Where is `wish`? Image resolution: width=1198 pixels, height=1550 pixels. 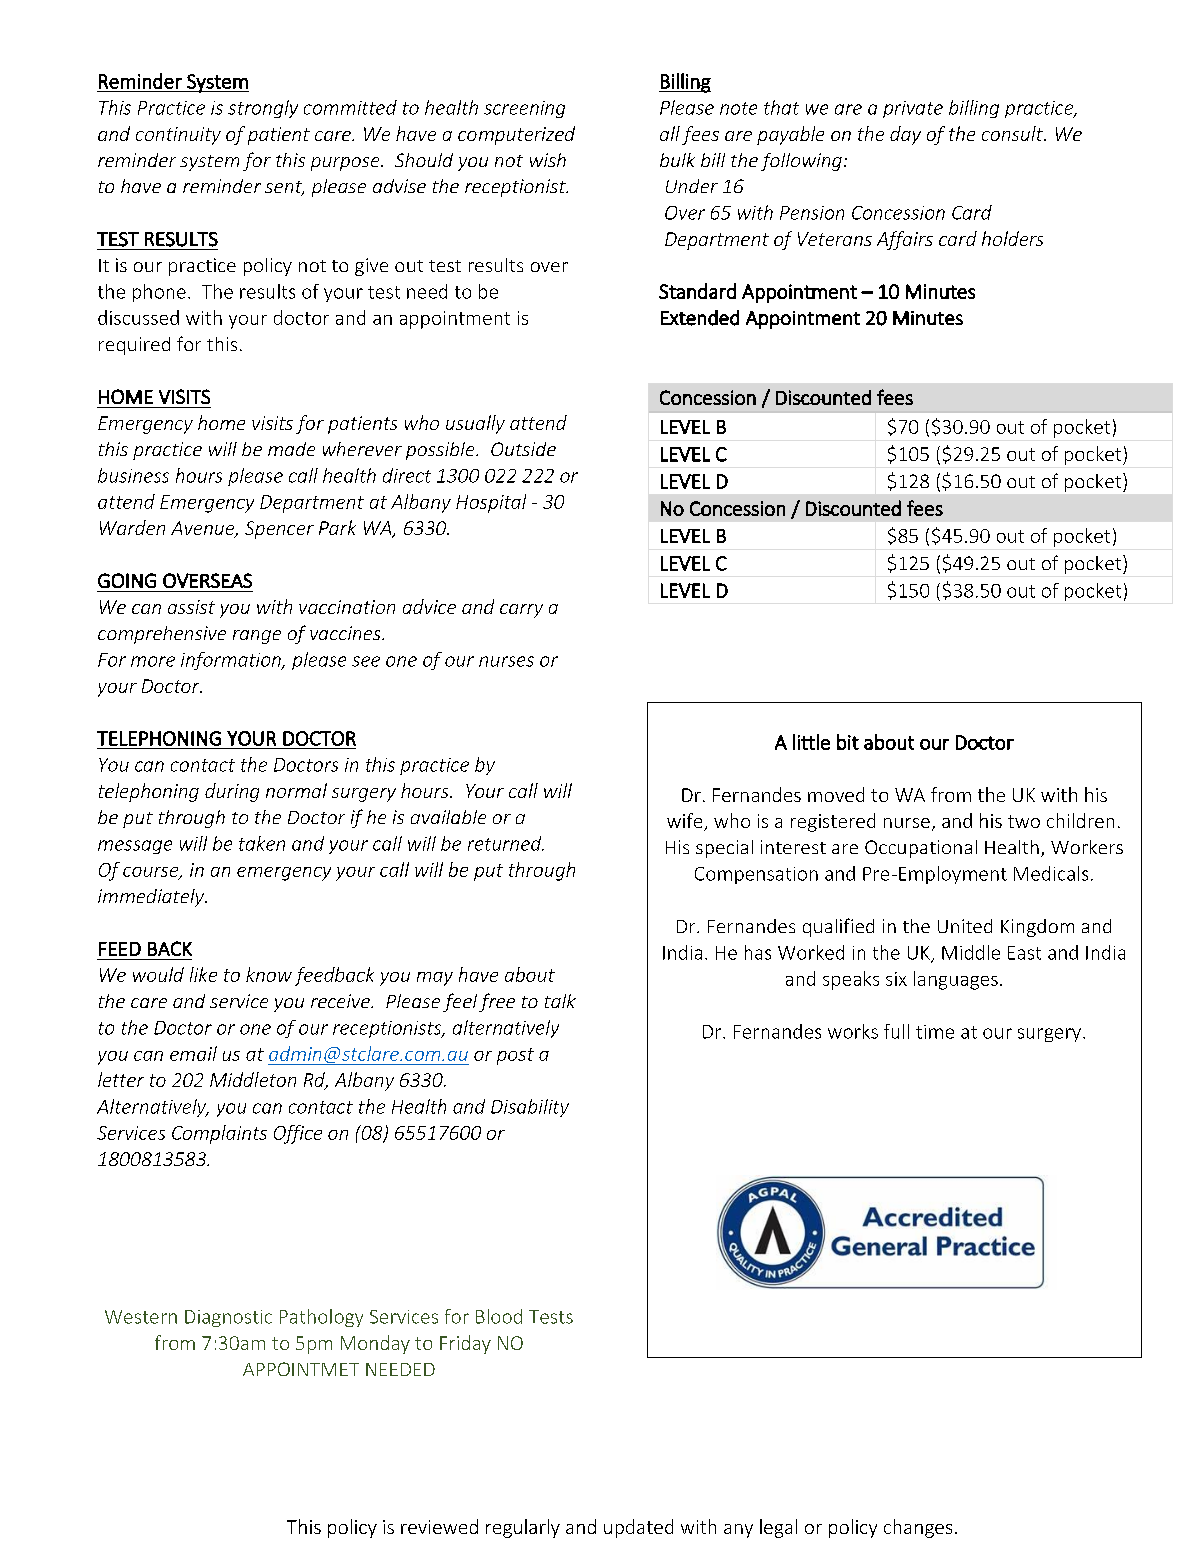 wish is located at coordinates (548, 160).
